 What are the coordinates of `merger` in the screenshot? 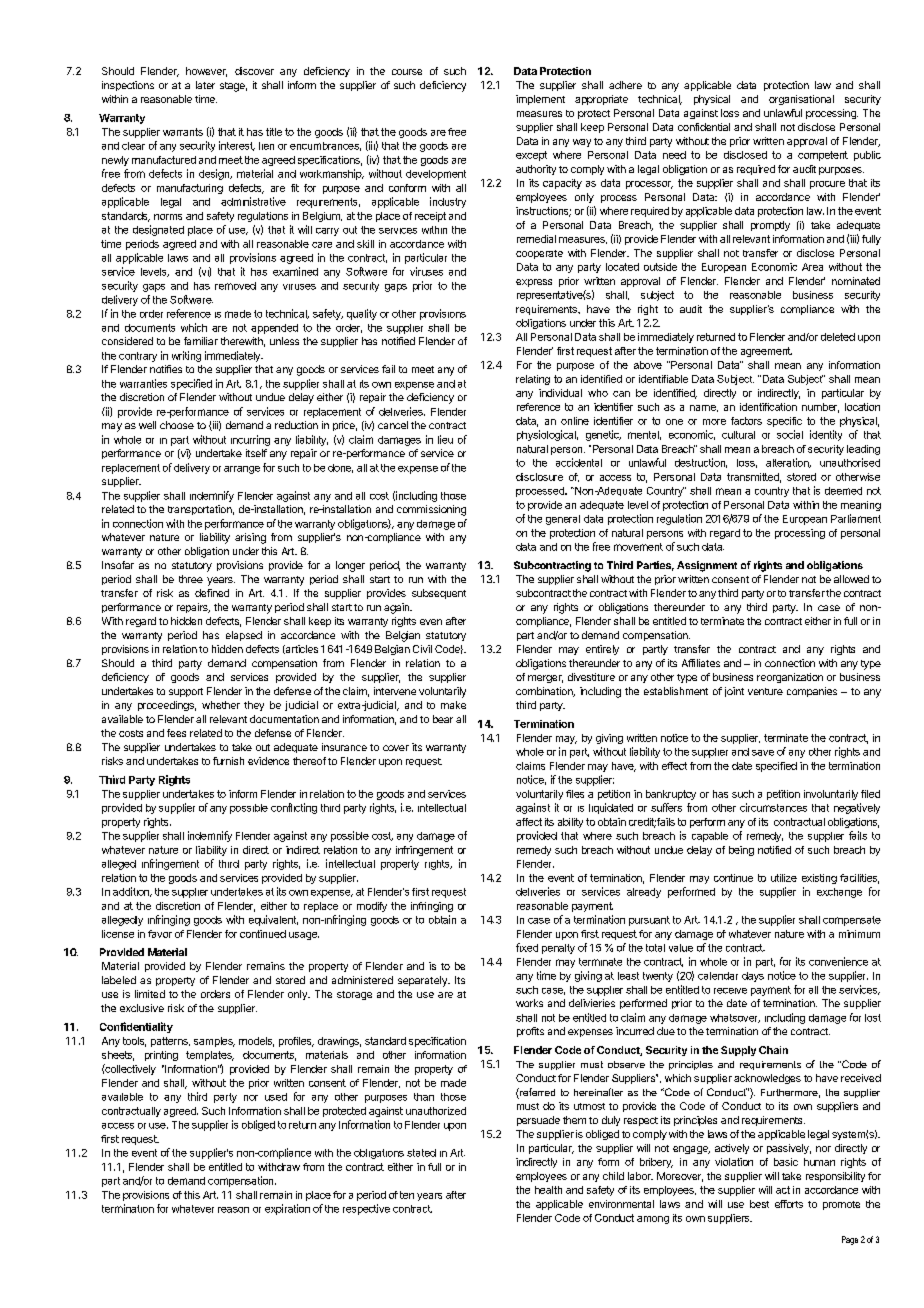 It's located at (545, 679).
